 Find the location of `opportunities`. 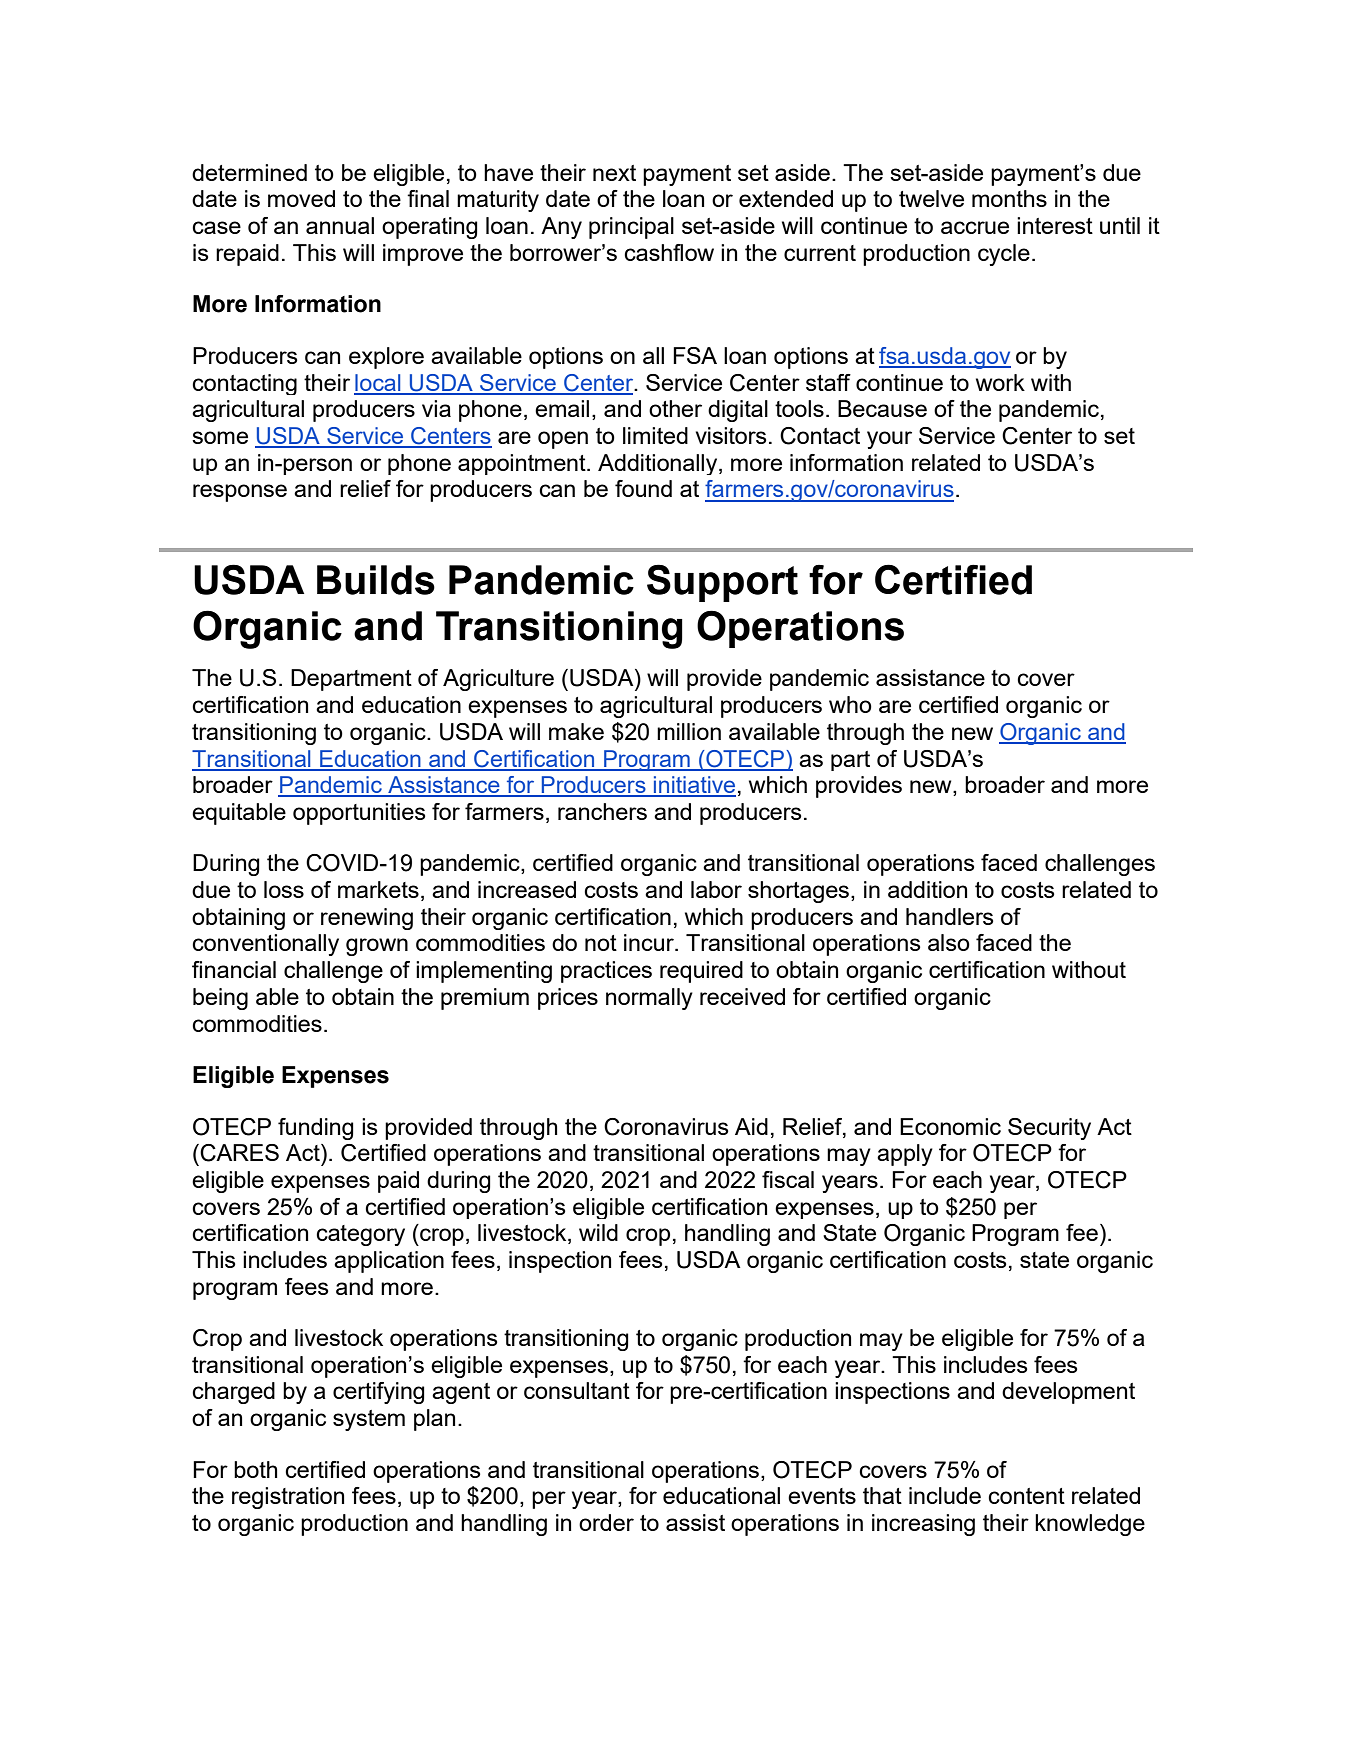

opportunities is located at coordinates (359, 814).
